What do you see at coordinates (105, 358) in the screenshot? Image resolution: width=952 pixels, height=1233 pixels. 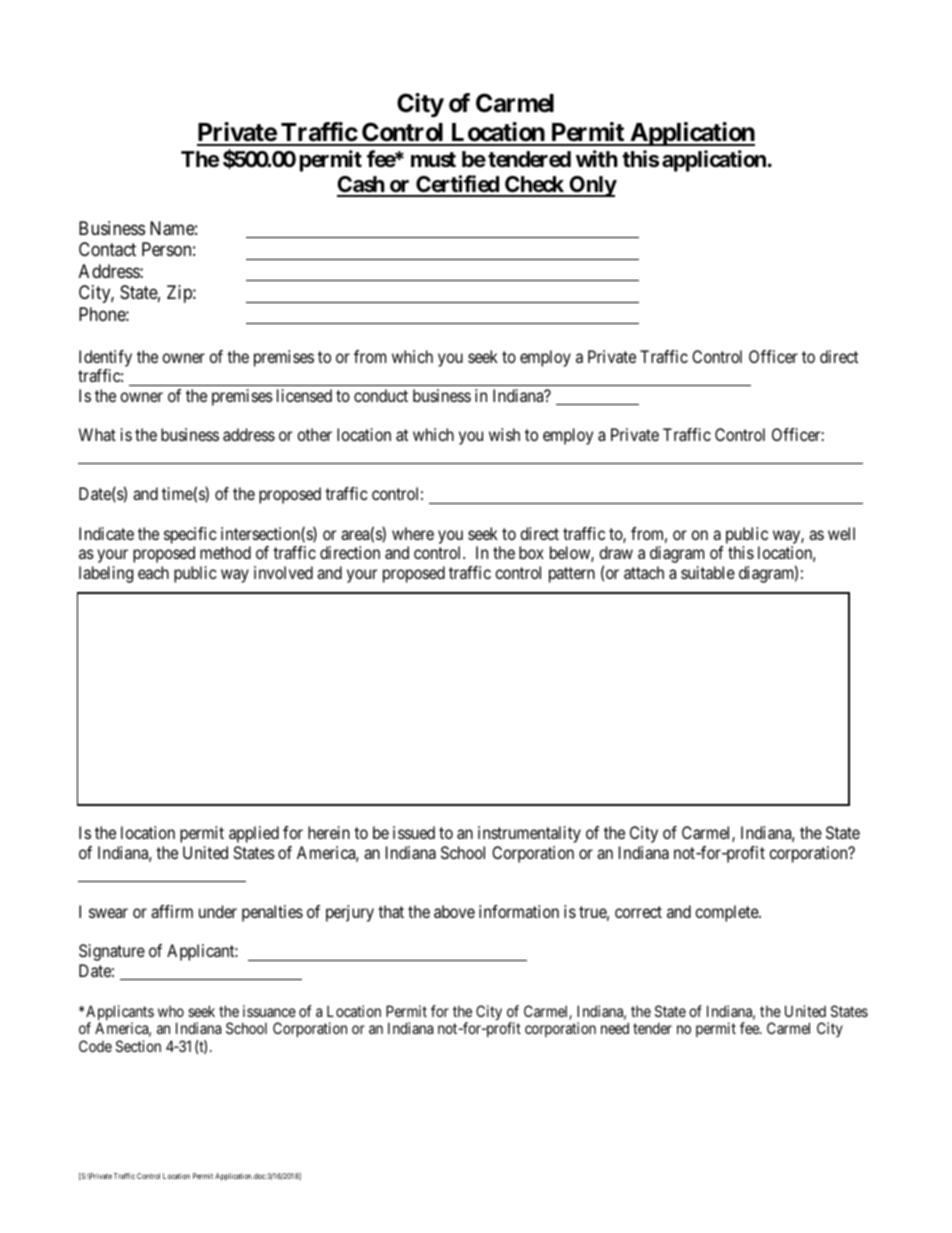 I see `Identify` at bounding box center [105, 358].
